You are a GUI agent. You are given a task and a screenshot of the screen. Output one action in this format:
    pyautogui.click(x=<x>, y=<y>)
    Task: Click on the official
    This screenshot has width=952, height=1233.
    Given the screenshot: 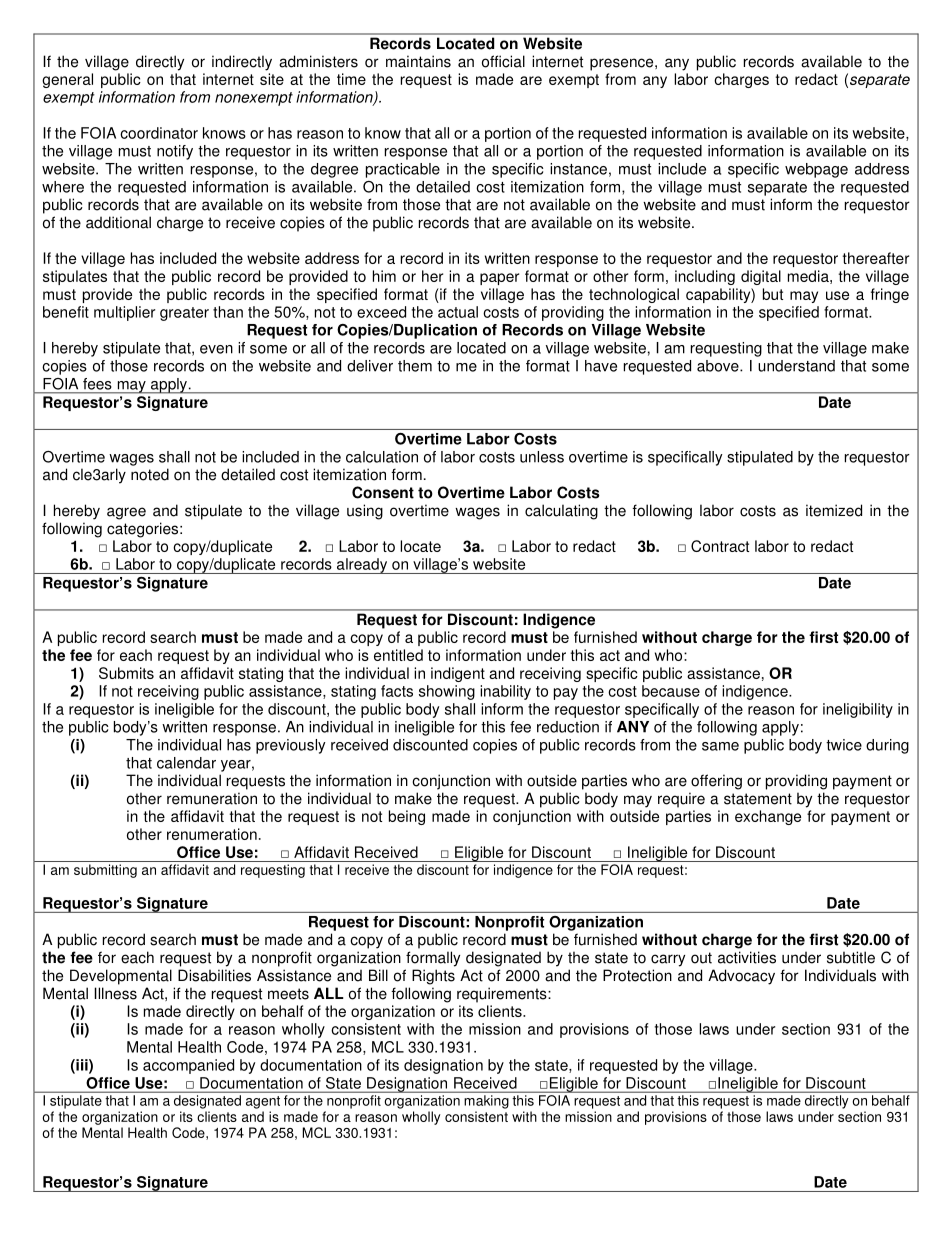 What is the action you would take?
    pyautogui.click(x=503, y=61)
